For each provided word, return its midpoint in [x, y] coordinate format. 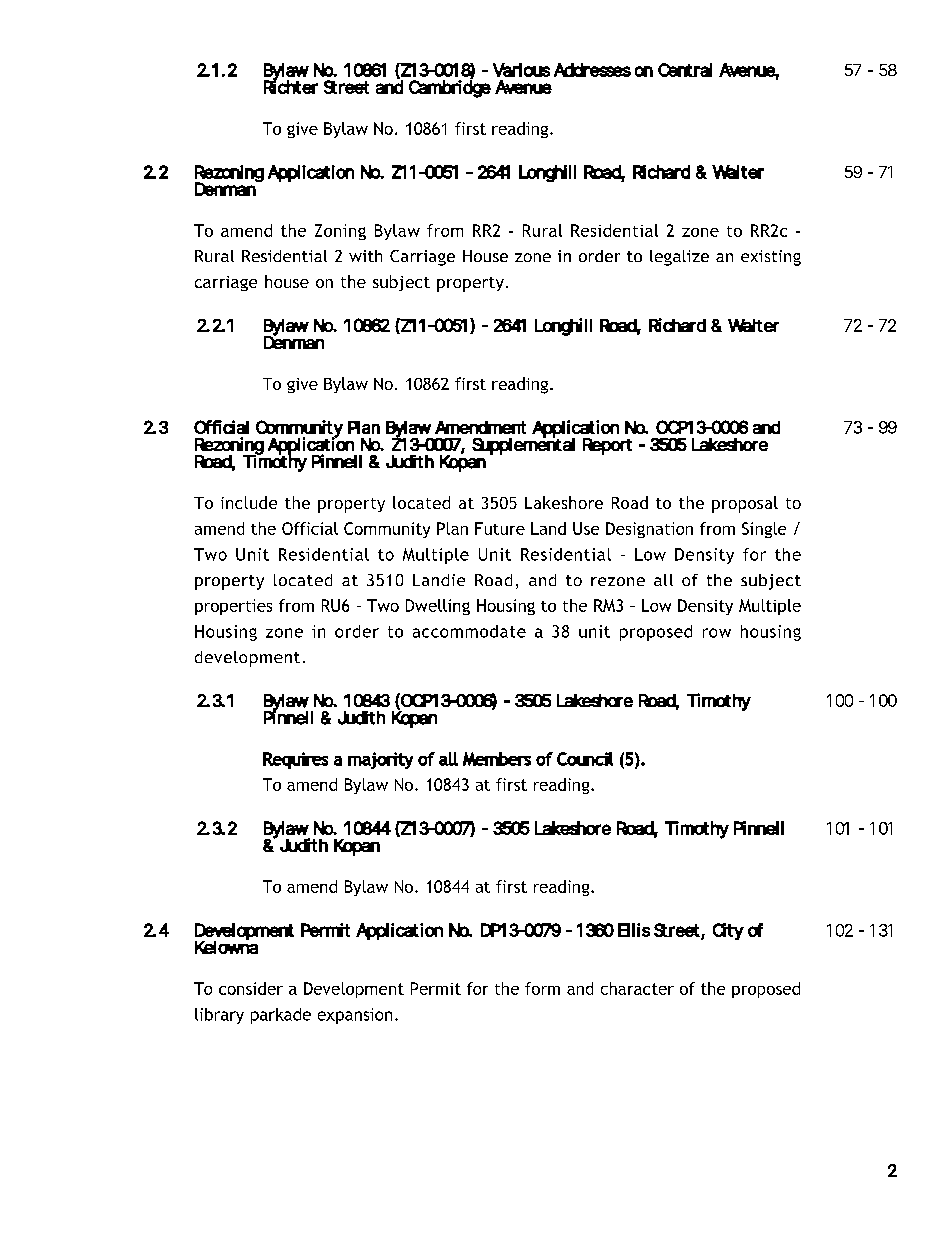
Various [521, 70]
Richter [291, 86]
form [542, 988]
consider [251, 988]
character [637, 988]
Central [685, 70]
